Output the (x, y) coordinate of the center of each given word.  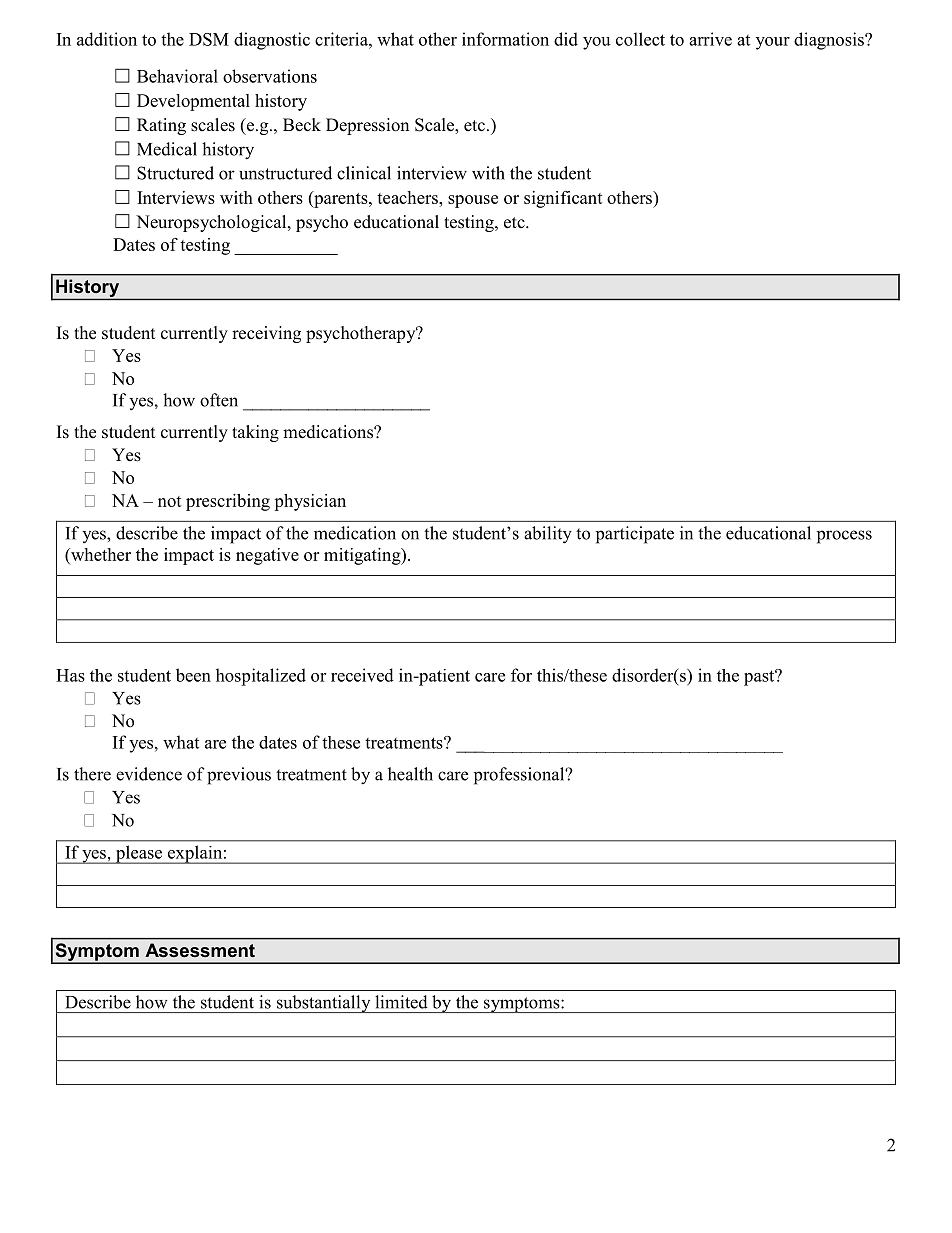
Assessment (200, 950)
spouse (473, 201)
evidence (149, 774)
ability (548, 535)
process (844, 537)
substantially (323, 1004)
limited (401, 1002)
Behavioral (177, 76)
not (170, 501)
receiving (266, 334)
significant (563, 199)
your (773, 43)
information (505, 39)
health (410, 774)
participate (635, 535)
